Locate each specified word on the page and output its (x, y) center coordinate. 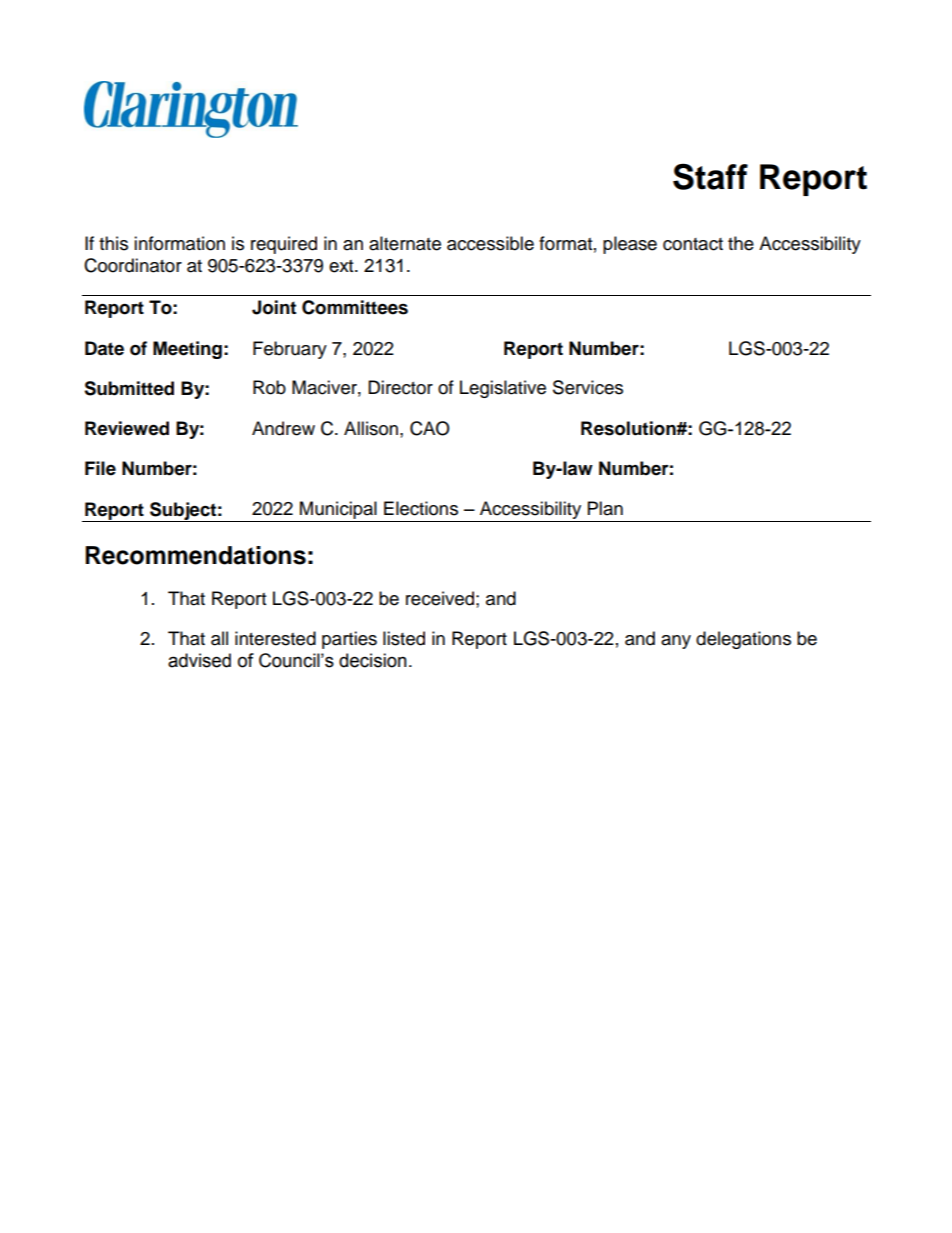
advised (199, 660)
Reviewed (127, 428)
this (113, 243)
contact (693, 244)
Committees (355, 307)
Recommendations (195, 555)
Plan (605, 508)
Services (588, 387)
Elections (421, 508)
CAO (430, 428)
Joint (274, 307)
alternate (405, 243)
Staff (710, 176)
